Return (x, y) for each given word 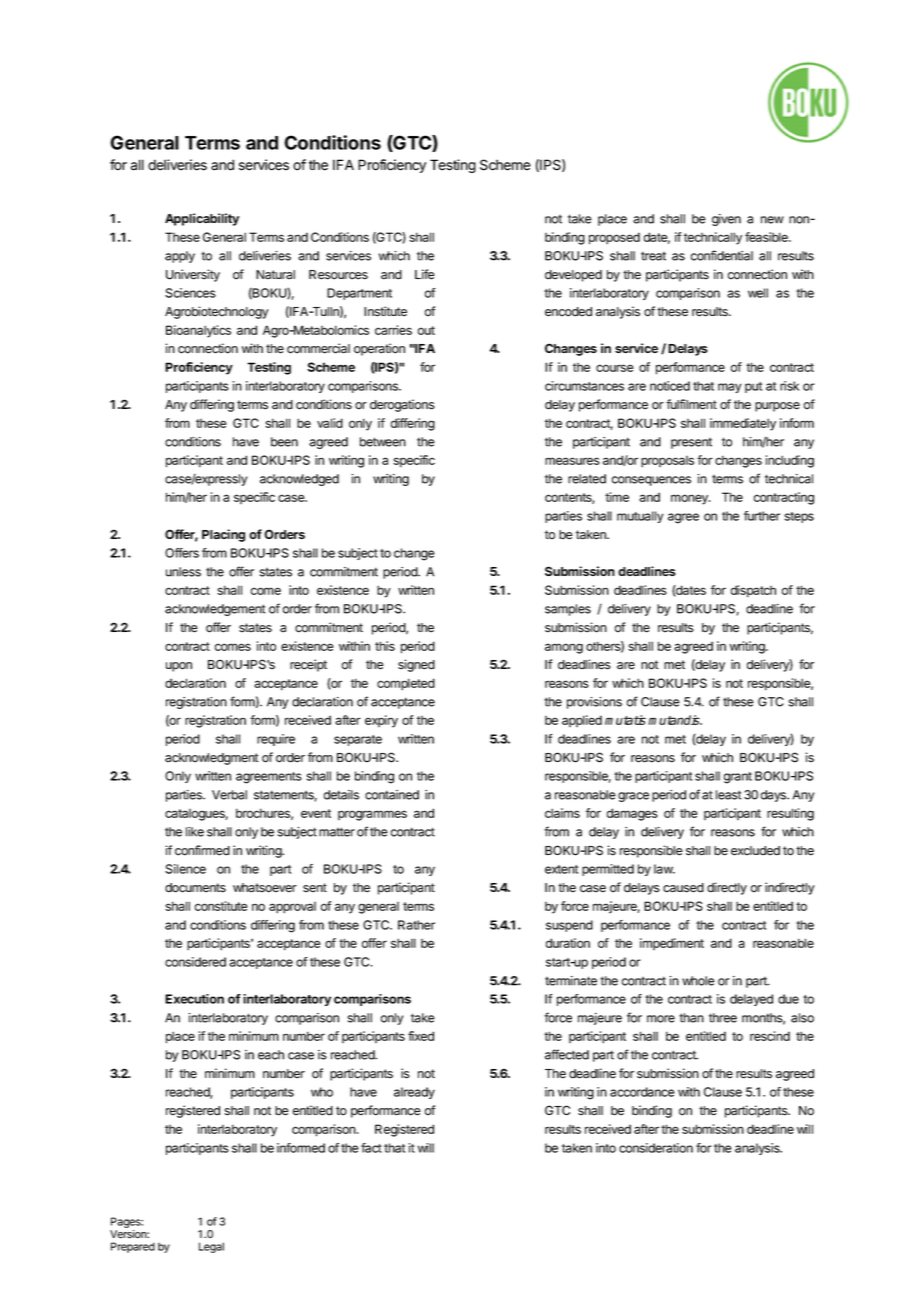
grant (738, 778)
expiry (381, 721)
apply (180, 257)
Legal (211, 1247)
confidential (722, 255)
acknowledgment (212, 759)
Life (425, 274)
